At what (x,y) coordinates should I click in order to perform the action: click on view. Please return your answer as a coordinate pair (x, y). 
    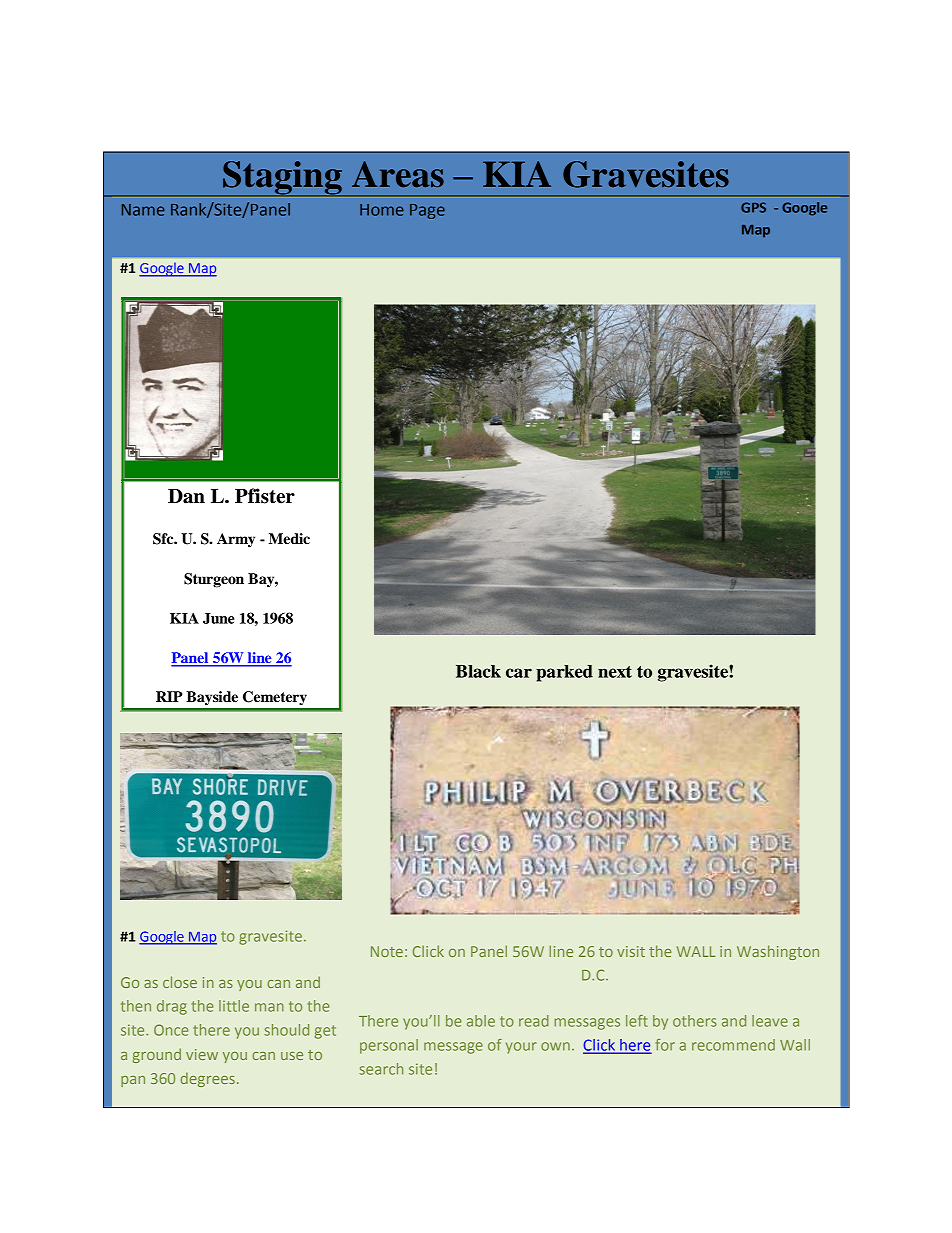
    Looking at the image, I should click on (202, 1054).
